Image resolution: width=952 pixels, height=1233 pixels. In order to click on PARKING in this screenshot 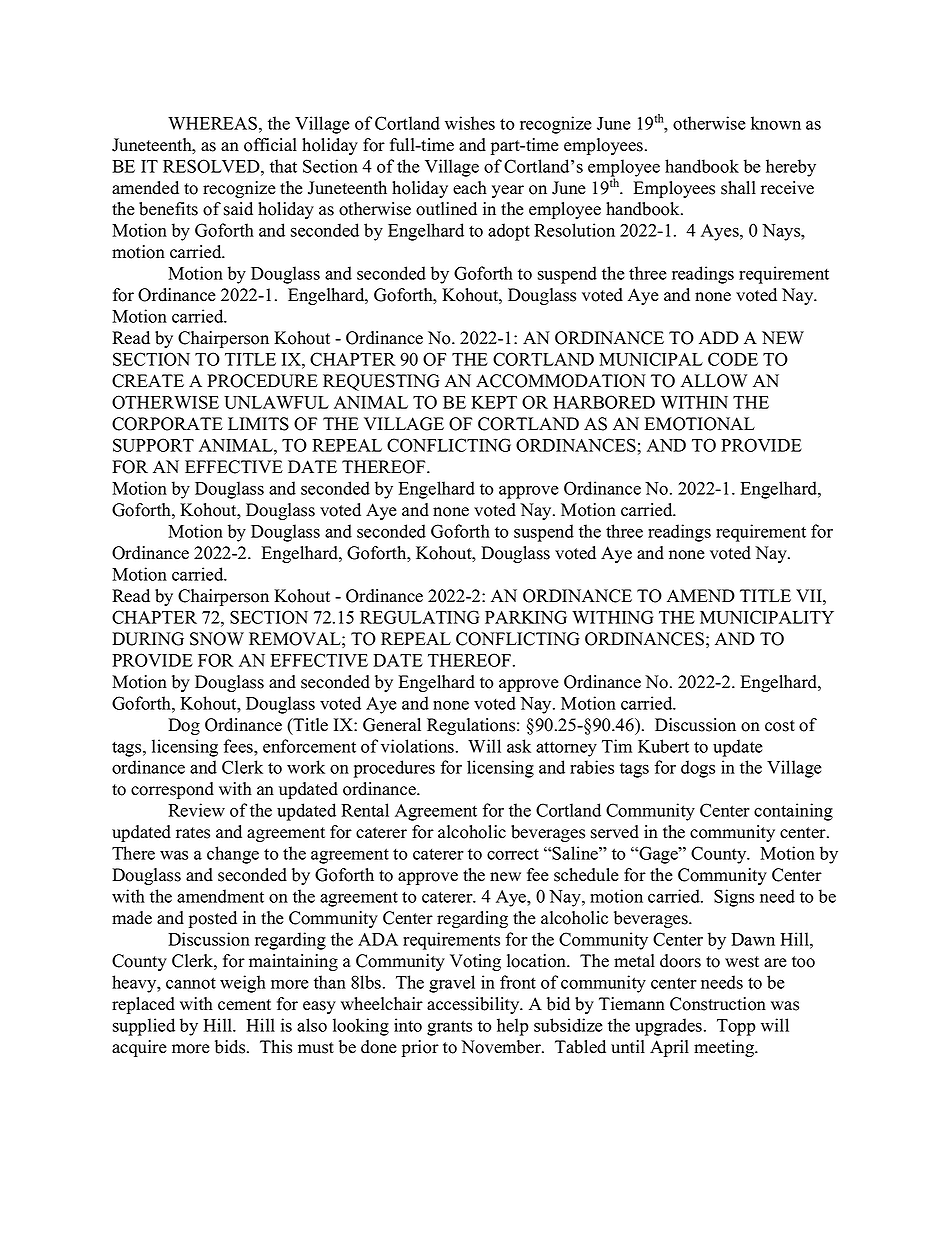, I will do `click(526, 617)`.
